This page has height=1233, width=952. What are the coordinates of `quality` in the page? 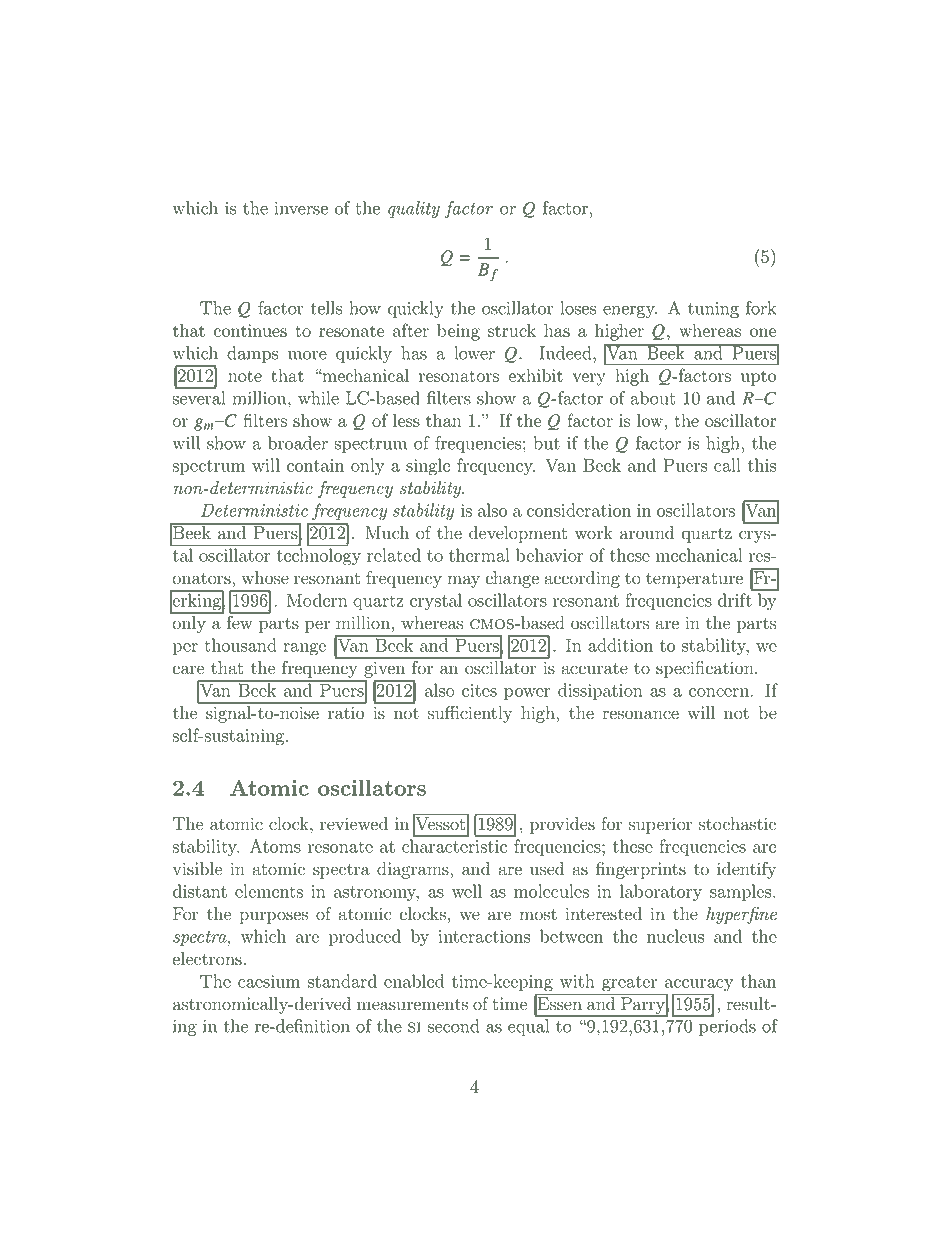 It's located at (414, 209).
